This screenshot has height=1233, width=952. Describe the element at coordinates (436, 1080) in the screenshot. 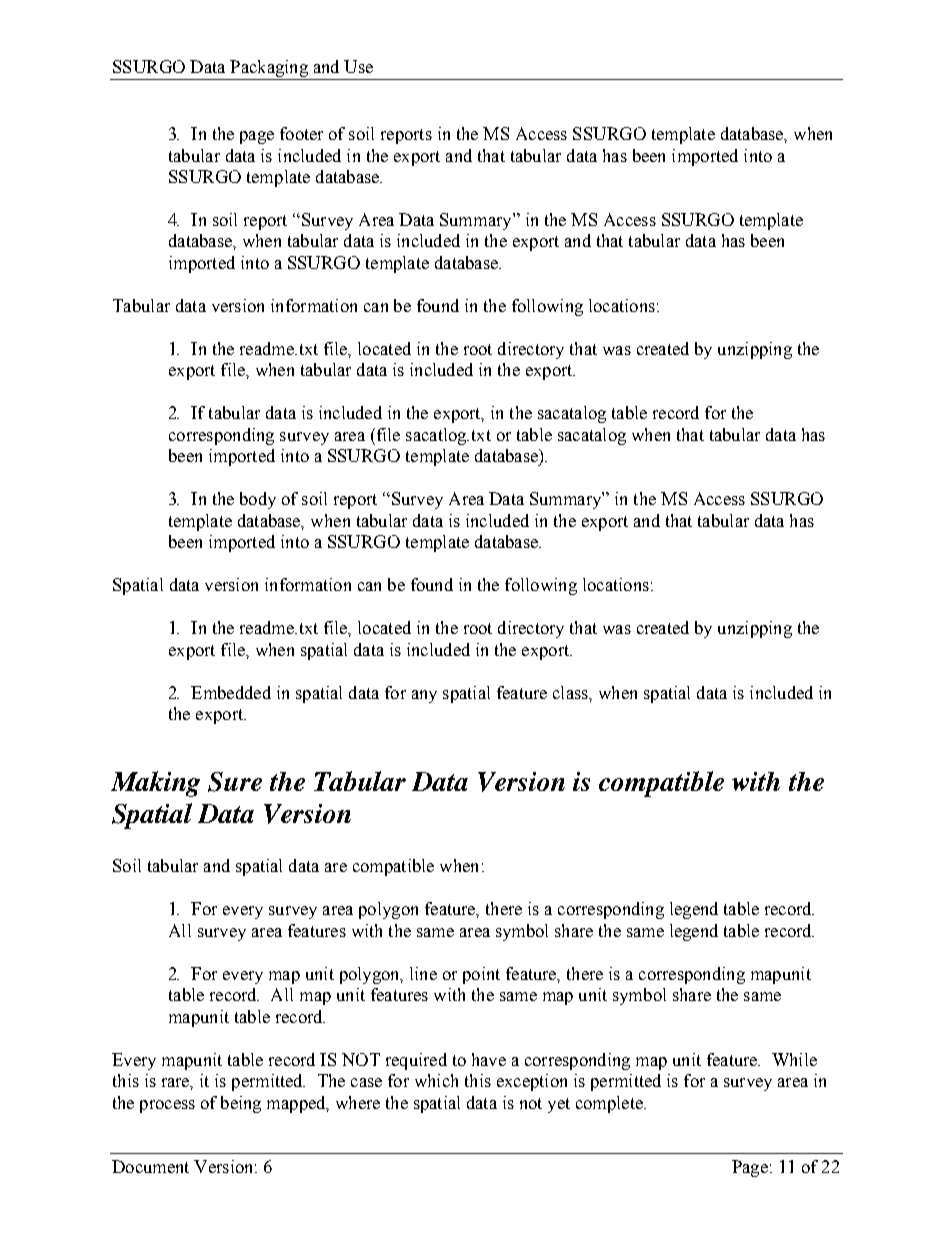

I see `which` at that location.
